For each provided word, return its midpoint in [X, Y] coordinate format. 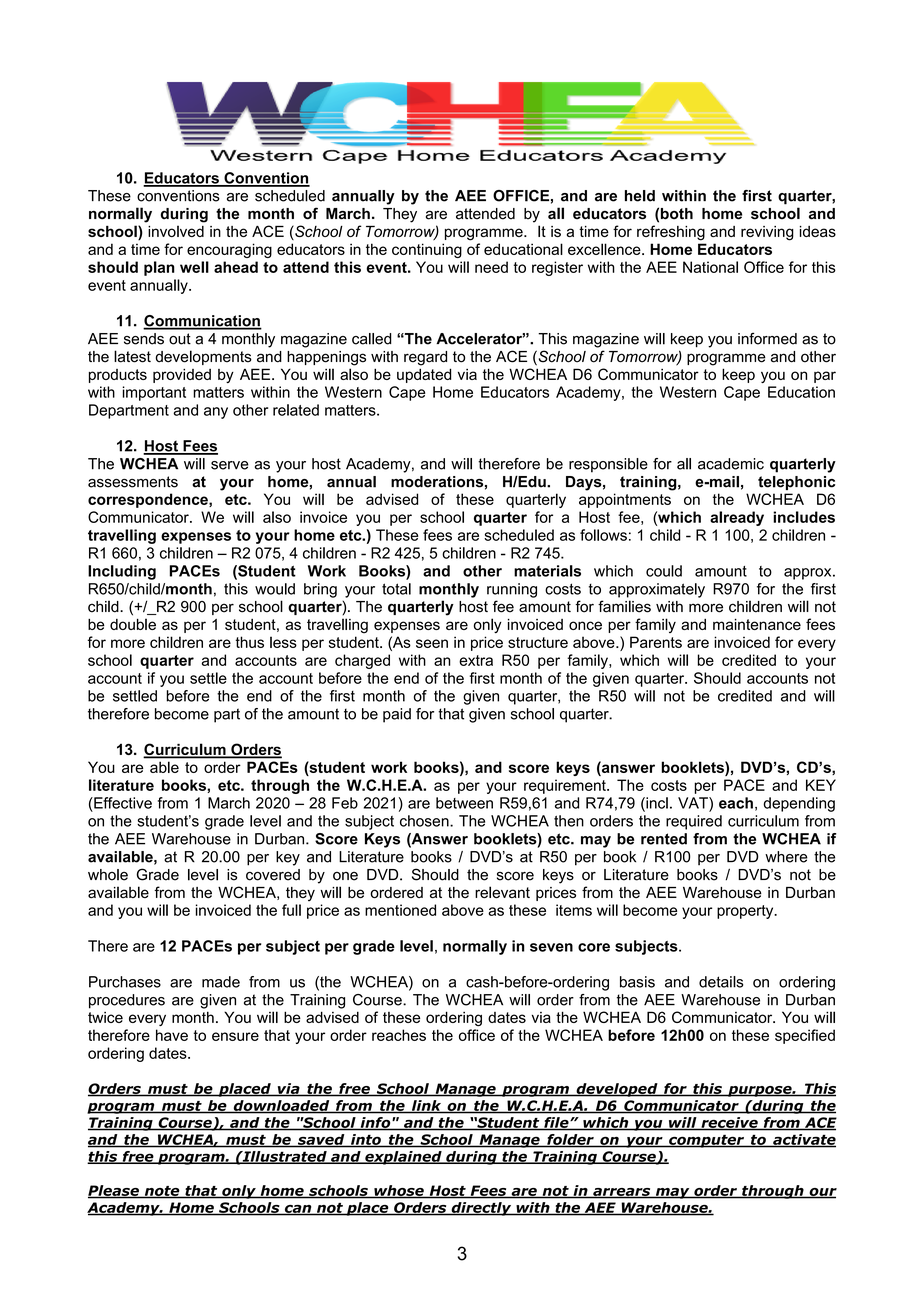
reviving [767, 233]
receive [729, 1123]
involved [176, 231]
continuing [427, 250]
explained [403, 1158]
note [162, 1192]
